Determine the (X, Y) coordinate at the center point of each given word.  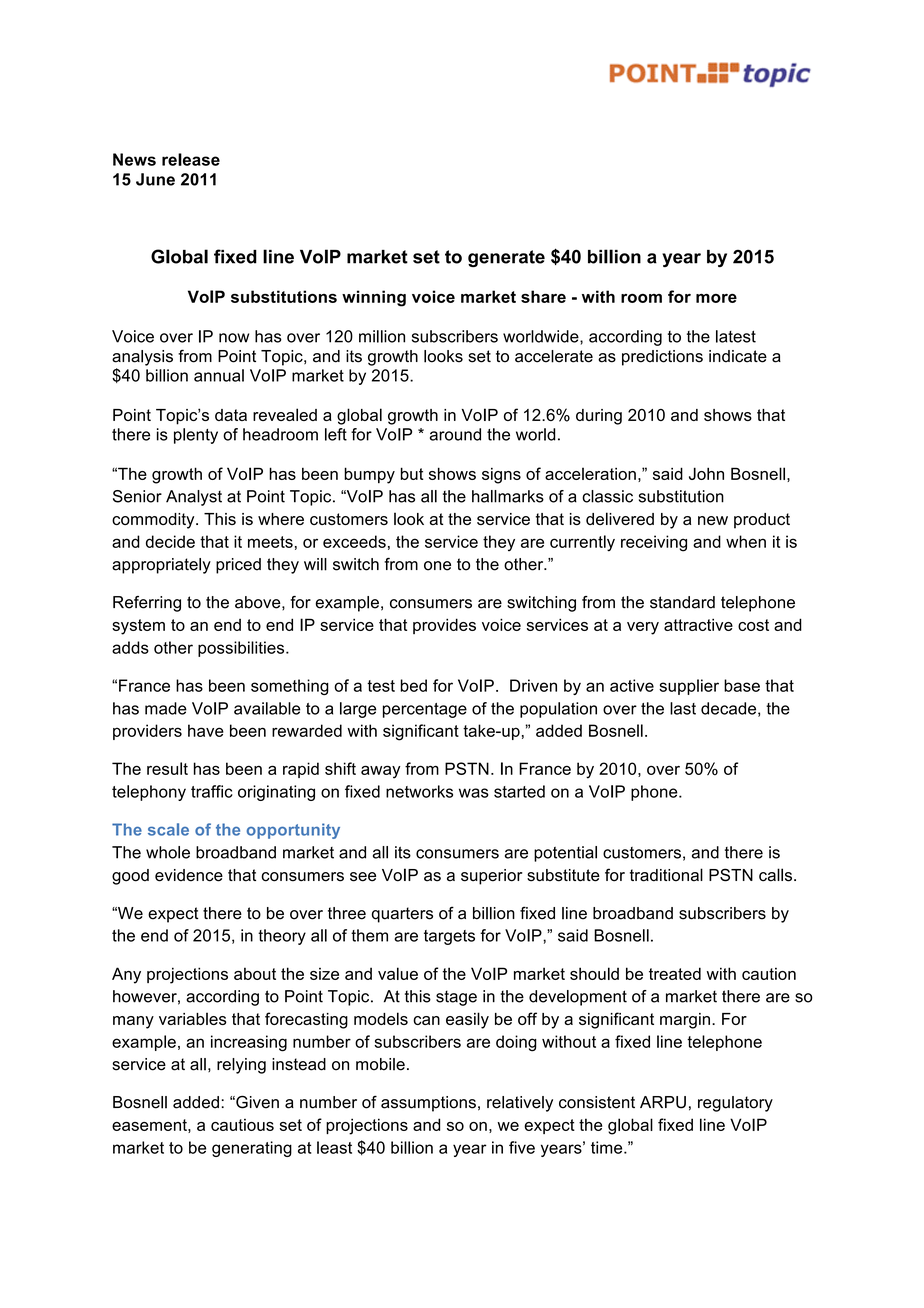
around (455, 434)
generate (506, 258)
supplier (689, 687)
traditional (666, 875)
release (191, 159)
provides (444, 626)
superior (491, 877)
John (706, 473)
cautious (242, 1125)
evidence (189, 875)
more (716, 298)
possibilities (242, 649)
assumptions (428, 1104)
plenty (196, 436)
